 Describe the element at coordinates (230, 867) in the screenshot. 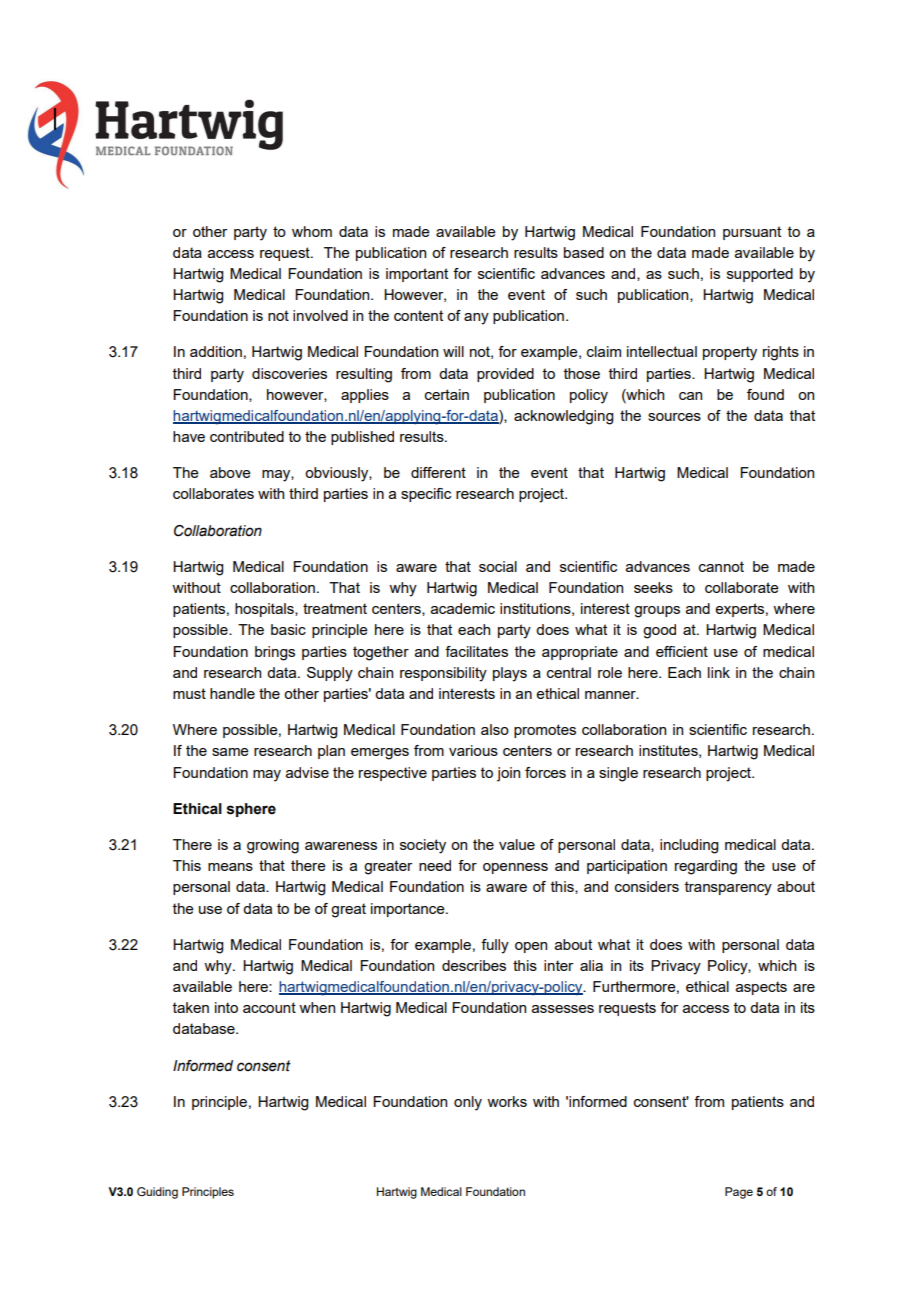

I see `means` at that location.
